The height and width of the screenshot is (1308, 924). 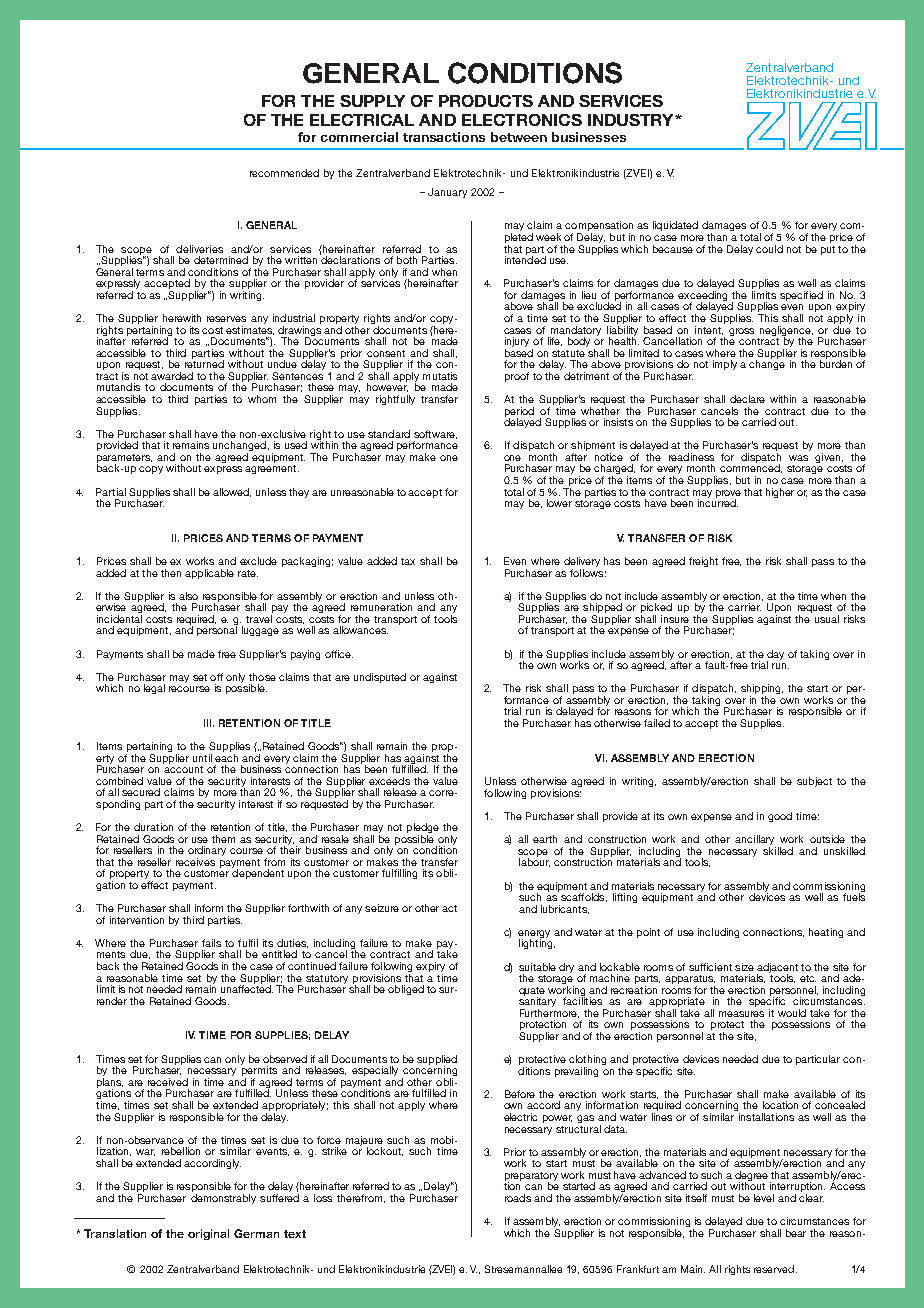 What do you see at coordinates (518, 1198) in the screenshot?
I see `roads` at bounding box center [518, 1198].
